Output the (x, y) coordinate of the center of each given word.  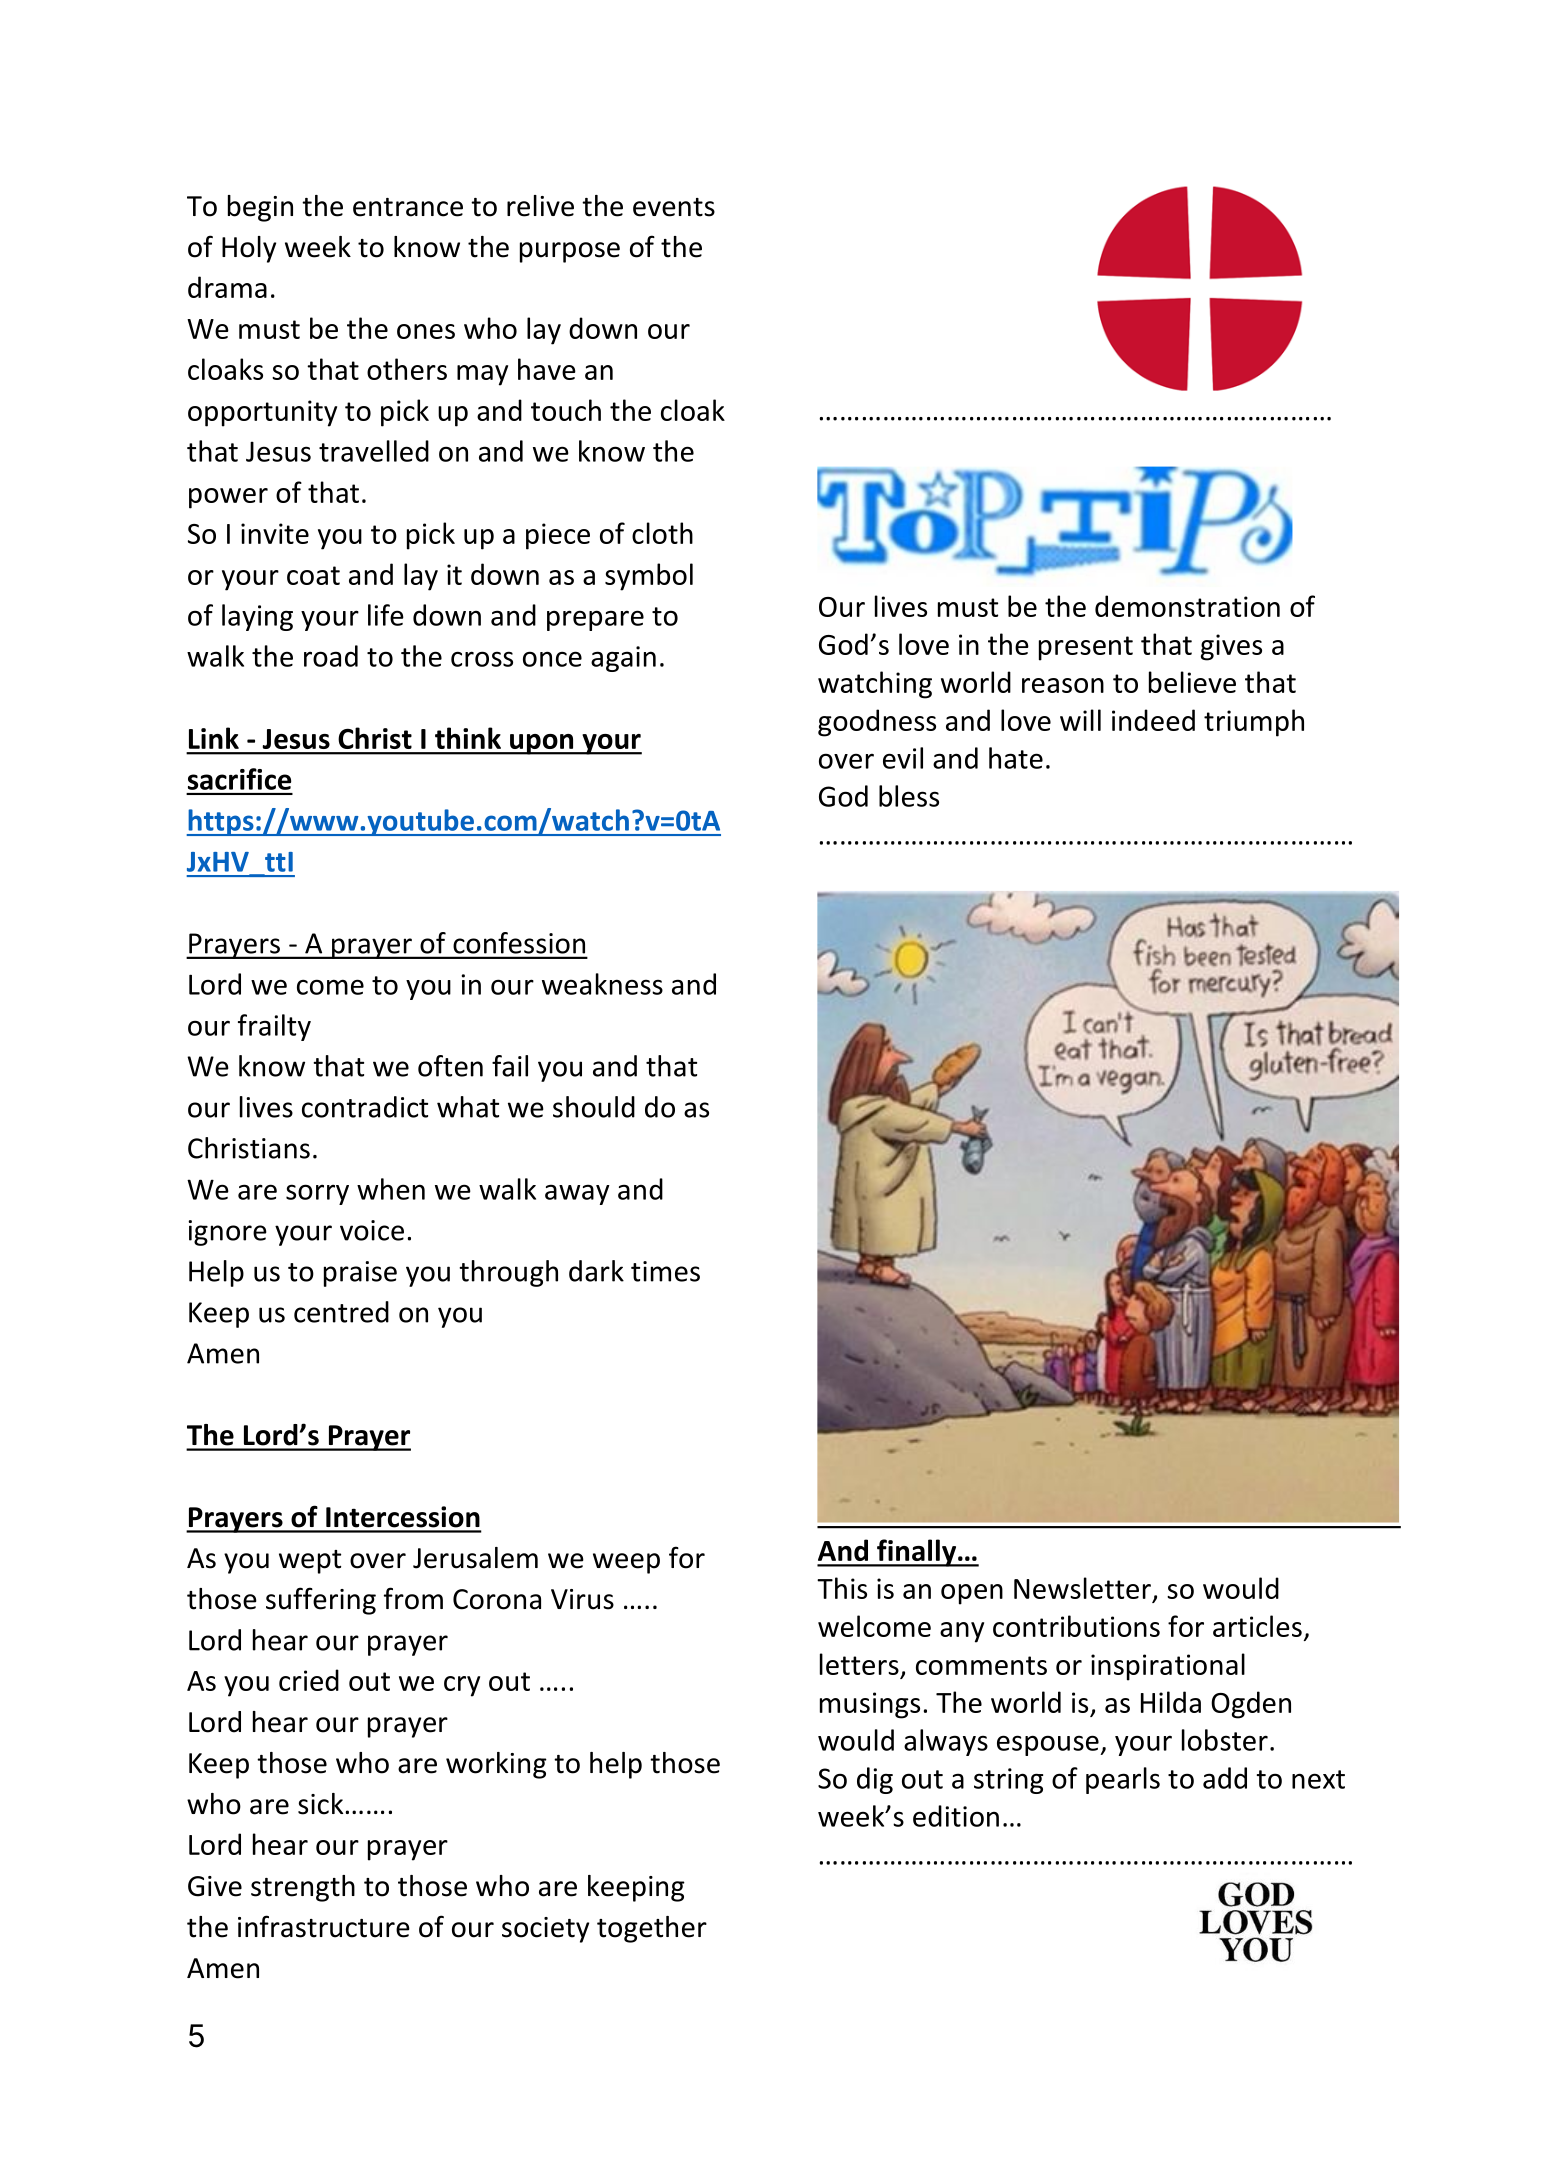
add (1225, 1778)
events (674, 207)
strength (303, 1888)
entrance (408, 207)
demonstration (1187, 606)
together (652, 1929)
